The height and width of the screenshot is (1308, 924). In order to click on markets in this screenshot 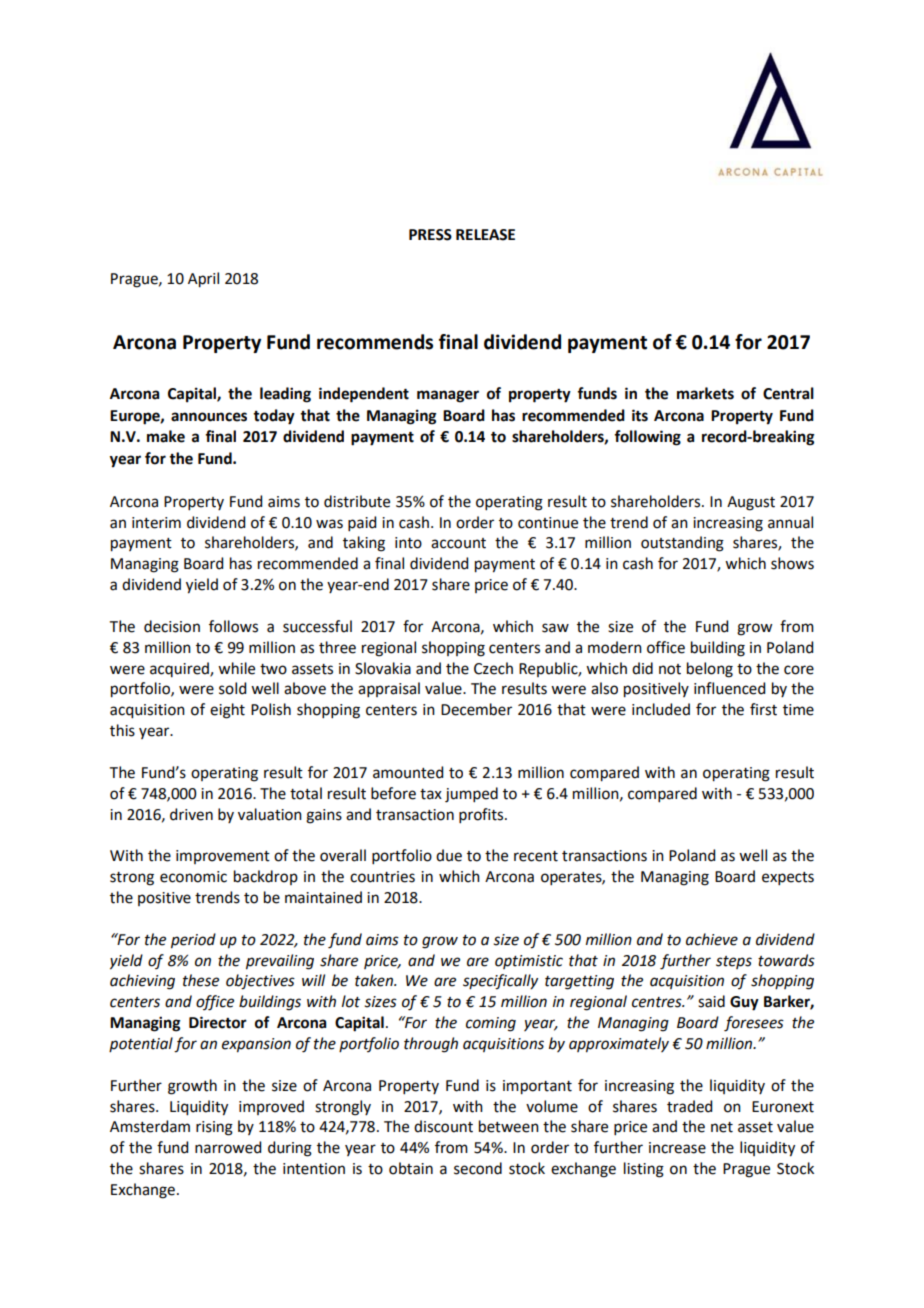, I will do `click(705, 393)`.
